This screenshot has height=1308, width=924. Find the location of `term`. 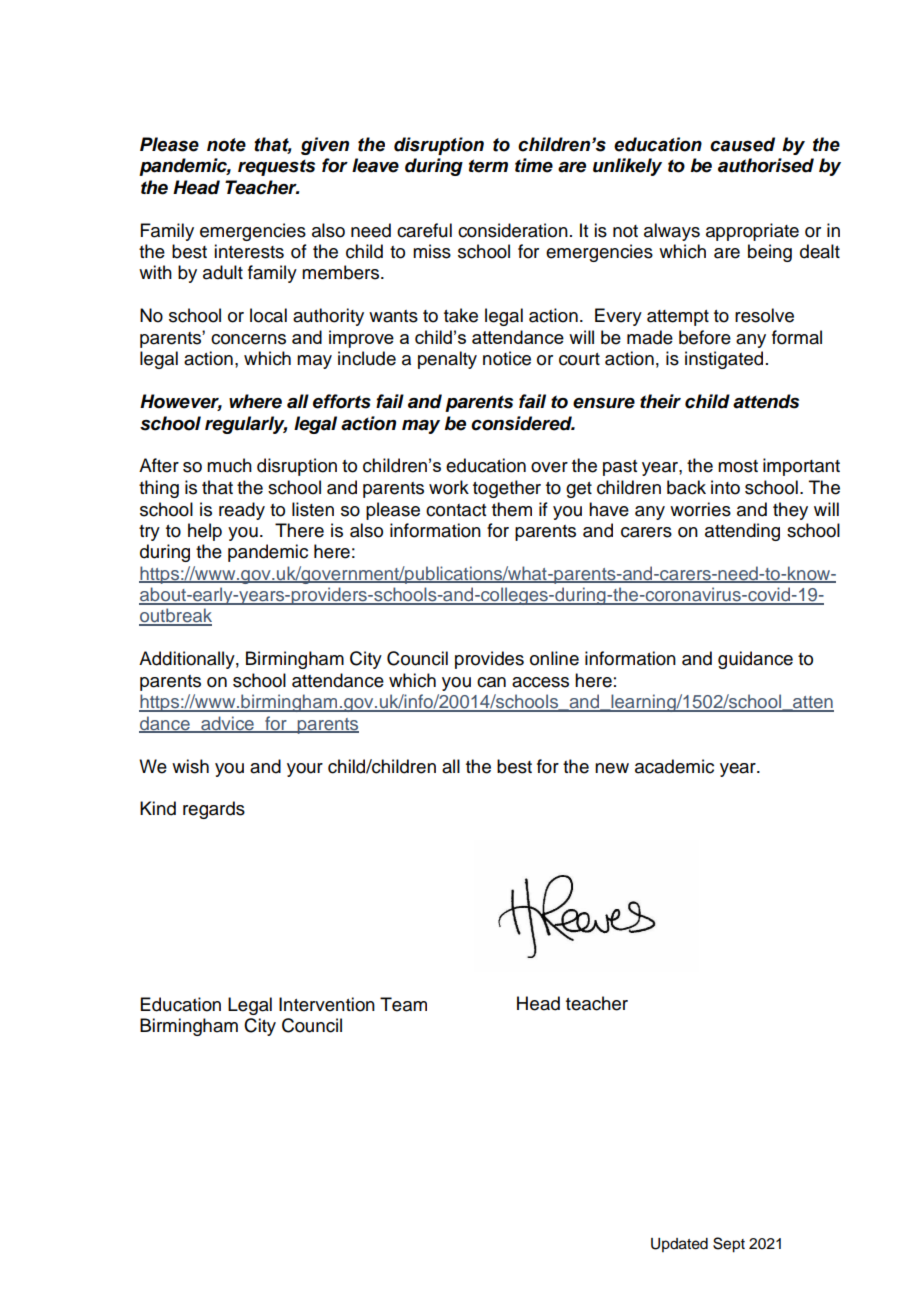

term is located at coordinates (488, 166).
